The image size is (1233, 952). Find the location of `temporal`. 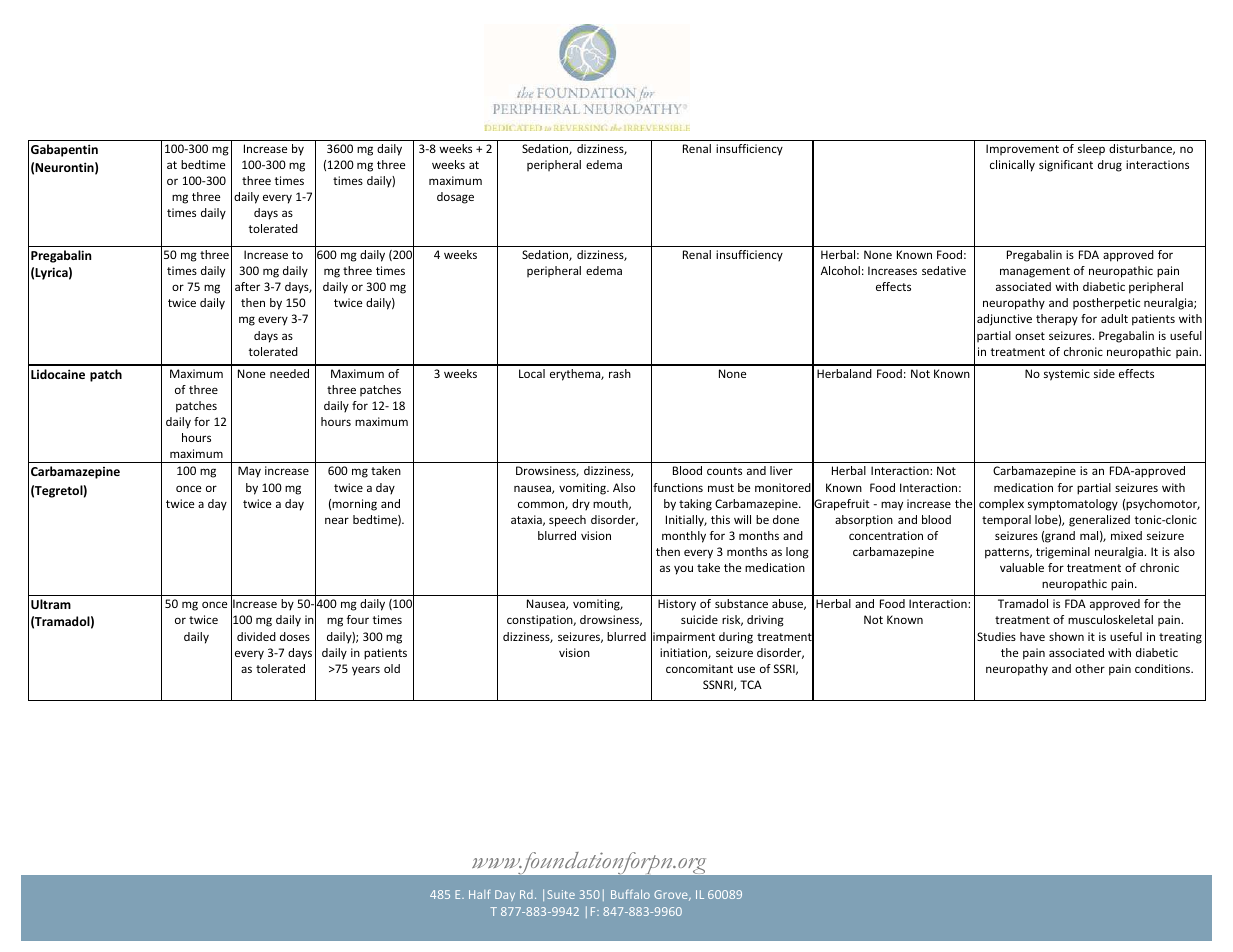

temporal is located at coordinates (1006, 521).
